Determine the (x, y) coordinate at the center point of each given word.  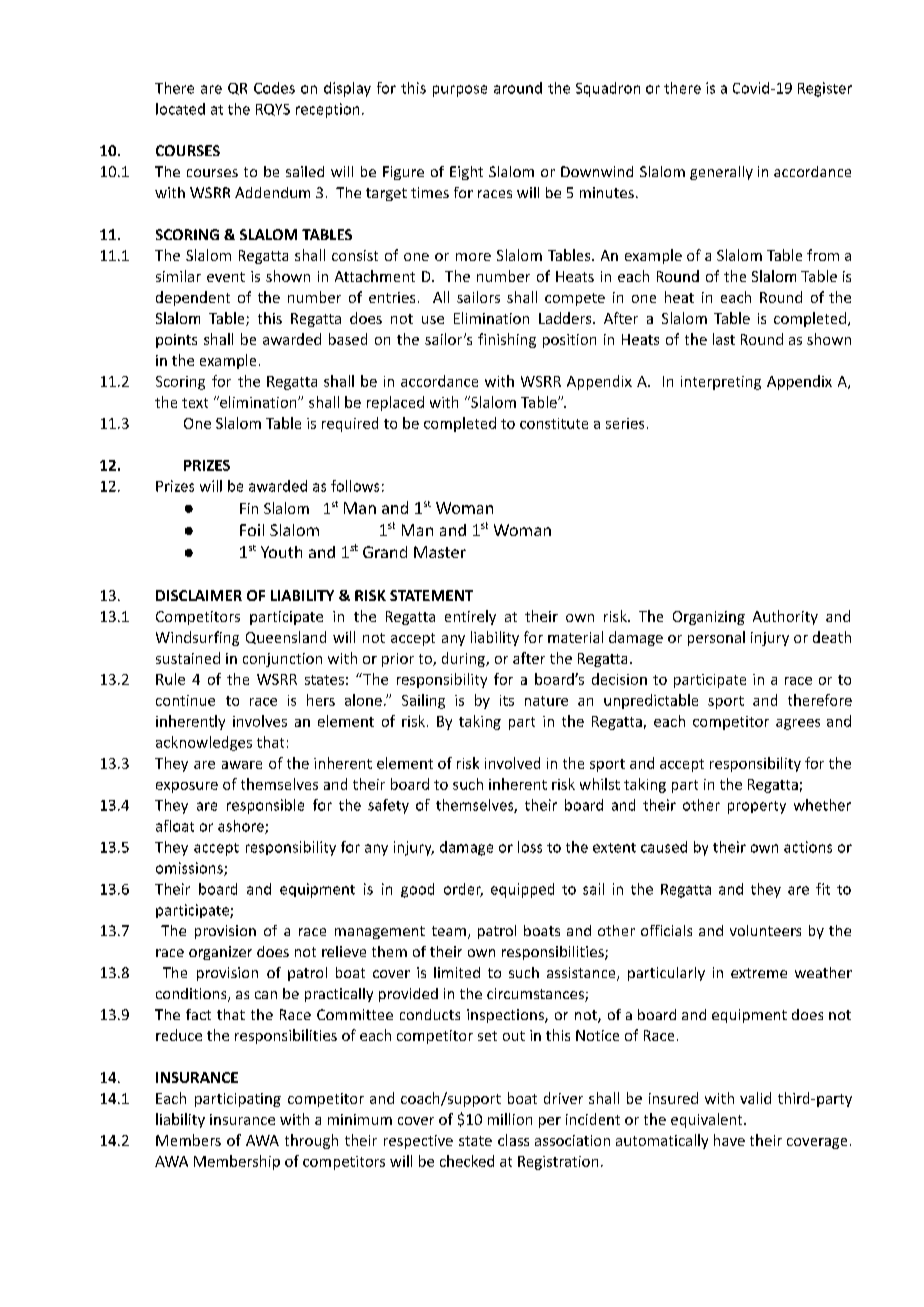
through (311, 1141)
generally (721, 173)
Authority (785, 617)
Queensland (286, 637)
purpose (460, 91)
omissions (190, 869)
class (513, 1140)
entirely (470, 617)
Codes (274, 88)
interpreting (721, 383)
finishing (507, 340)
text (195, 403)
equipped (522, 890)
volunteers (765, 930)
